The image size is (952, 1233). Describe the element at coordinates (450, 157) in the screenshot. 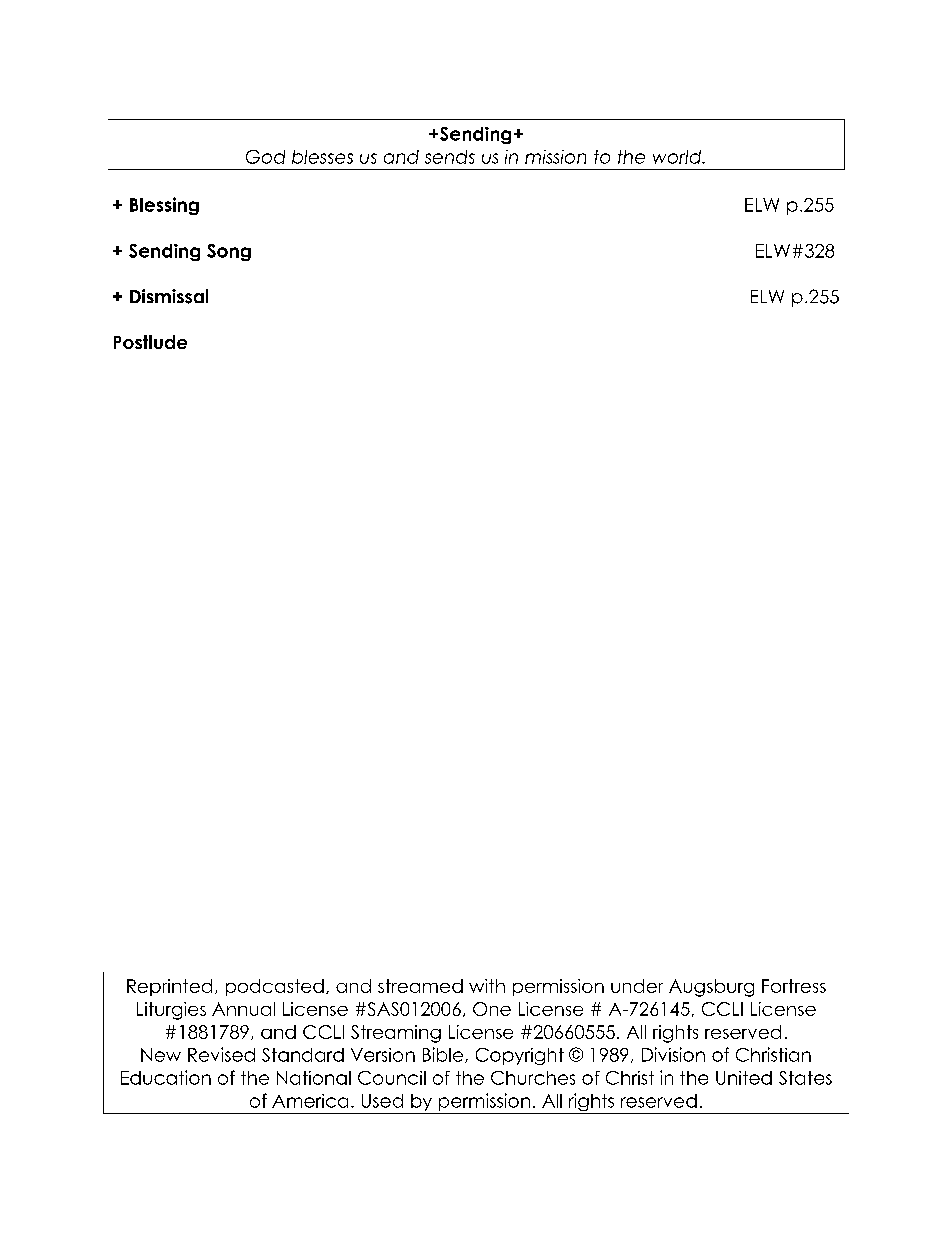

I see `sends` at that location.
